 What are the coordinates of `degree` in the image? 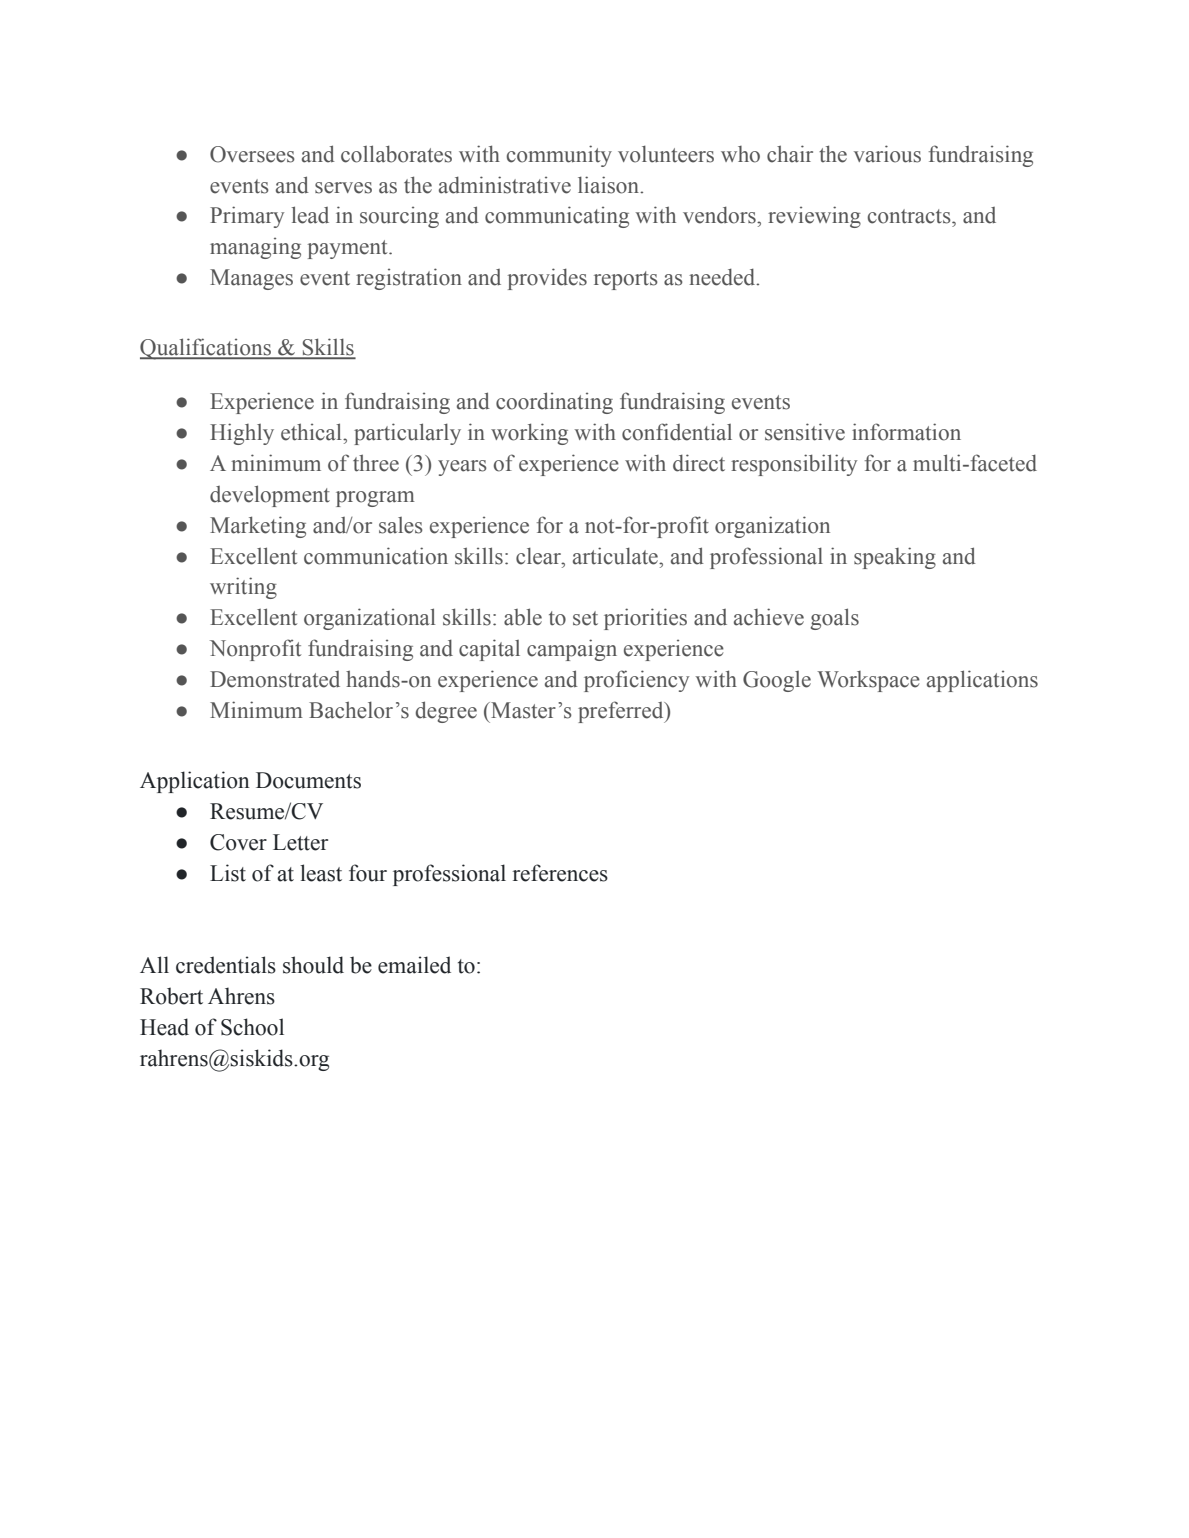 It's located at (446, 712).
